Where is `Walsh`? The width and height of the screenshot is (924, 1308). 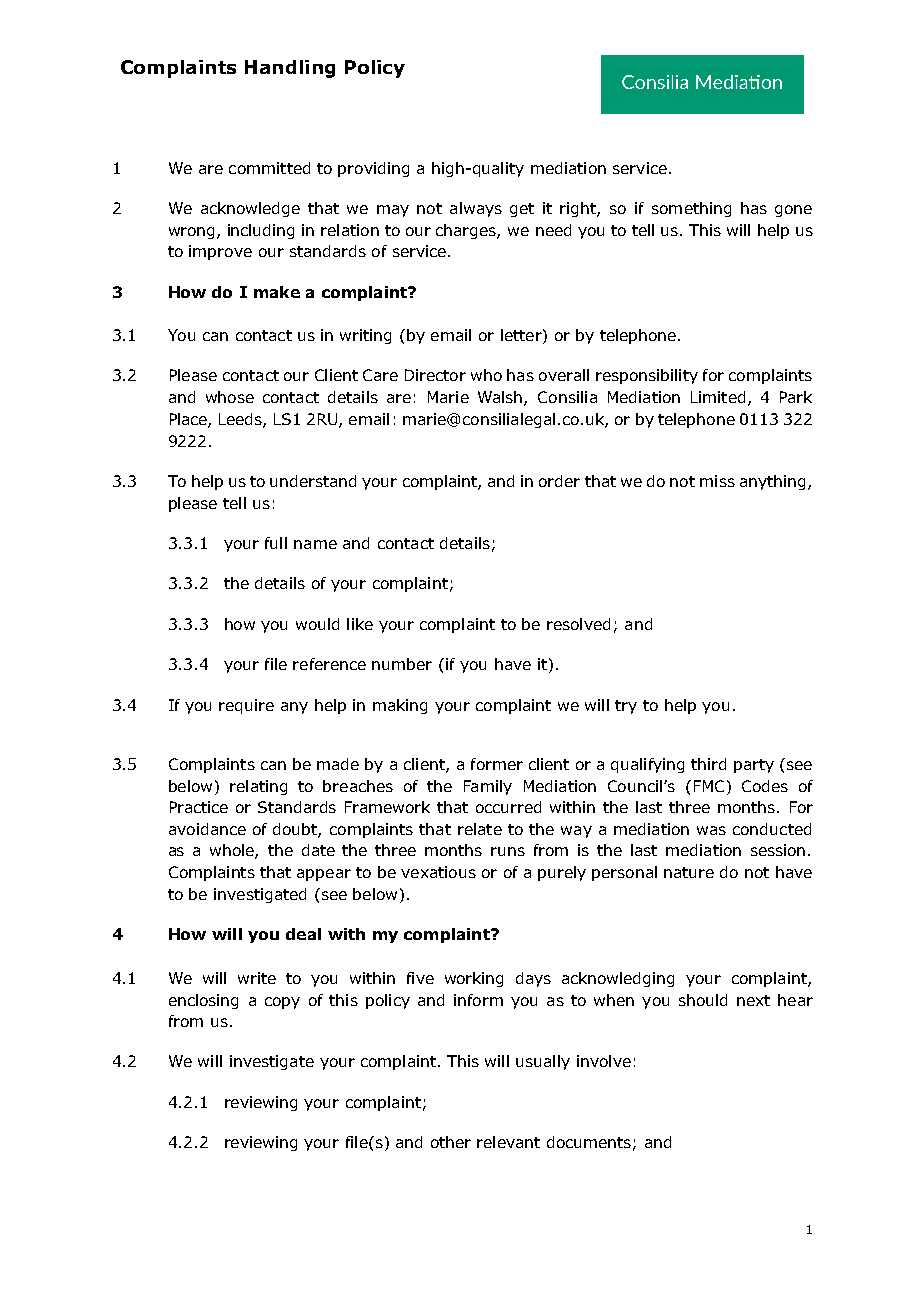
Walsh is located at coordinates (501, 398).
